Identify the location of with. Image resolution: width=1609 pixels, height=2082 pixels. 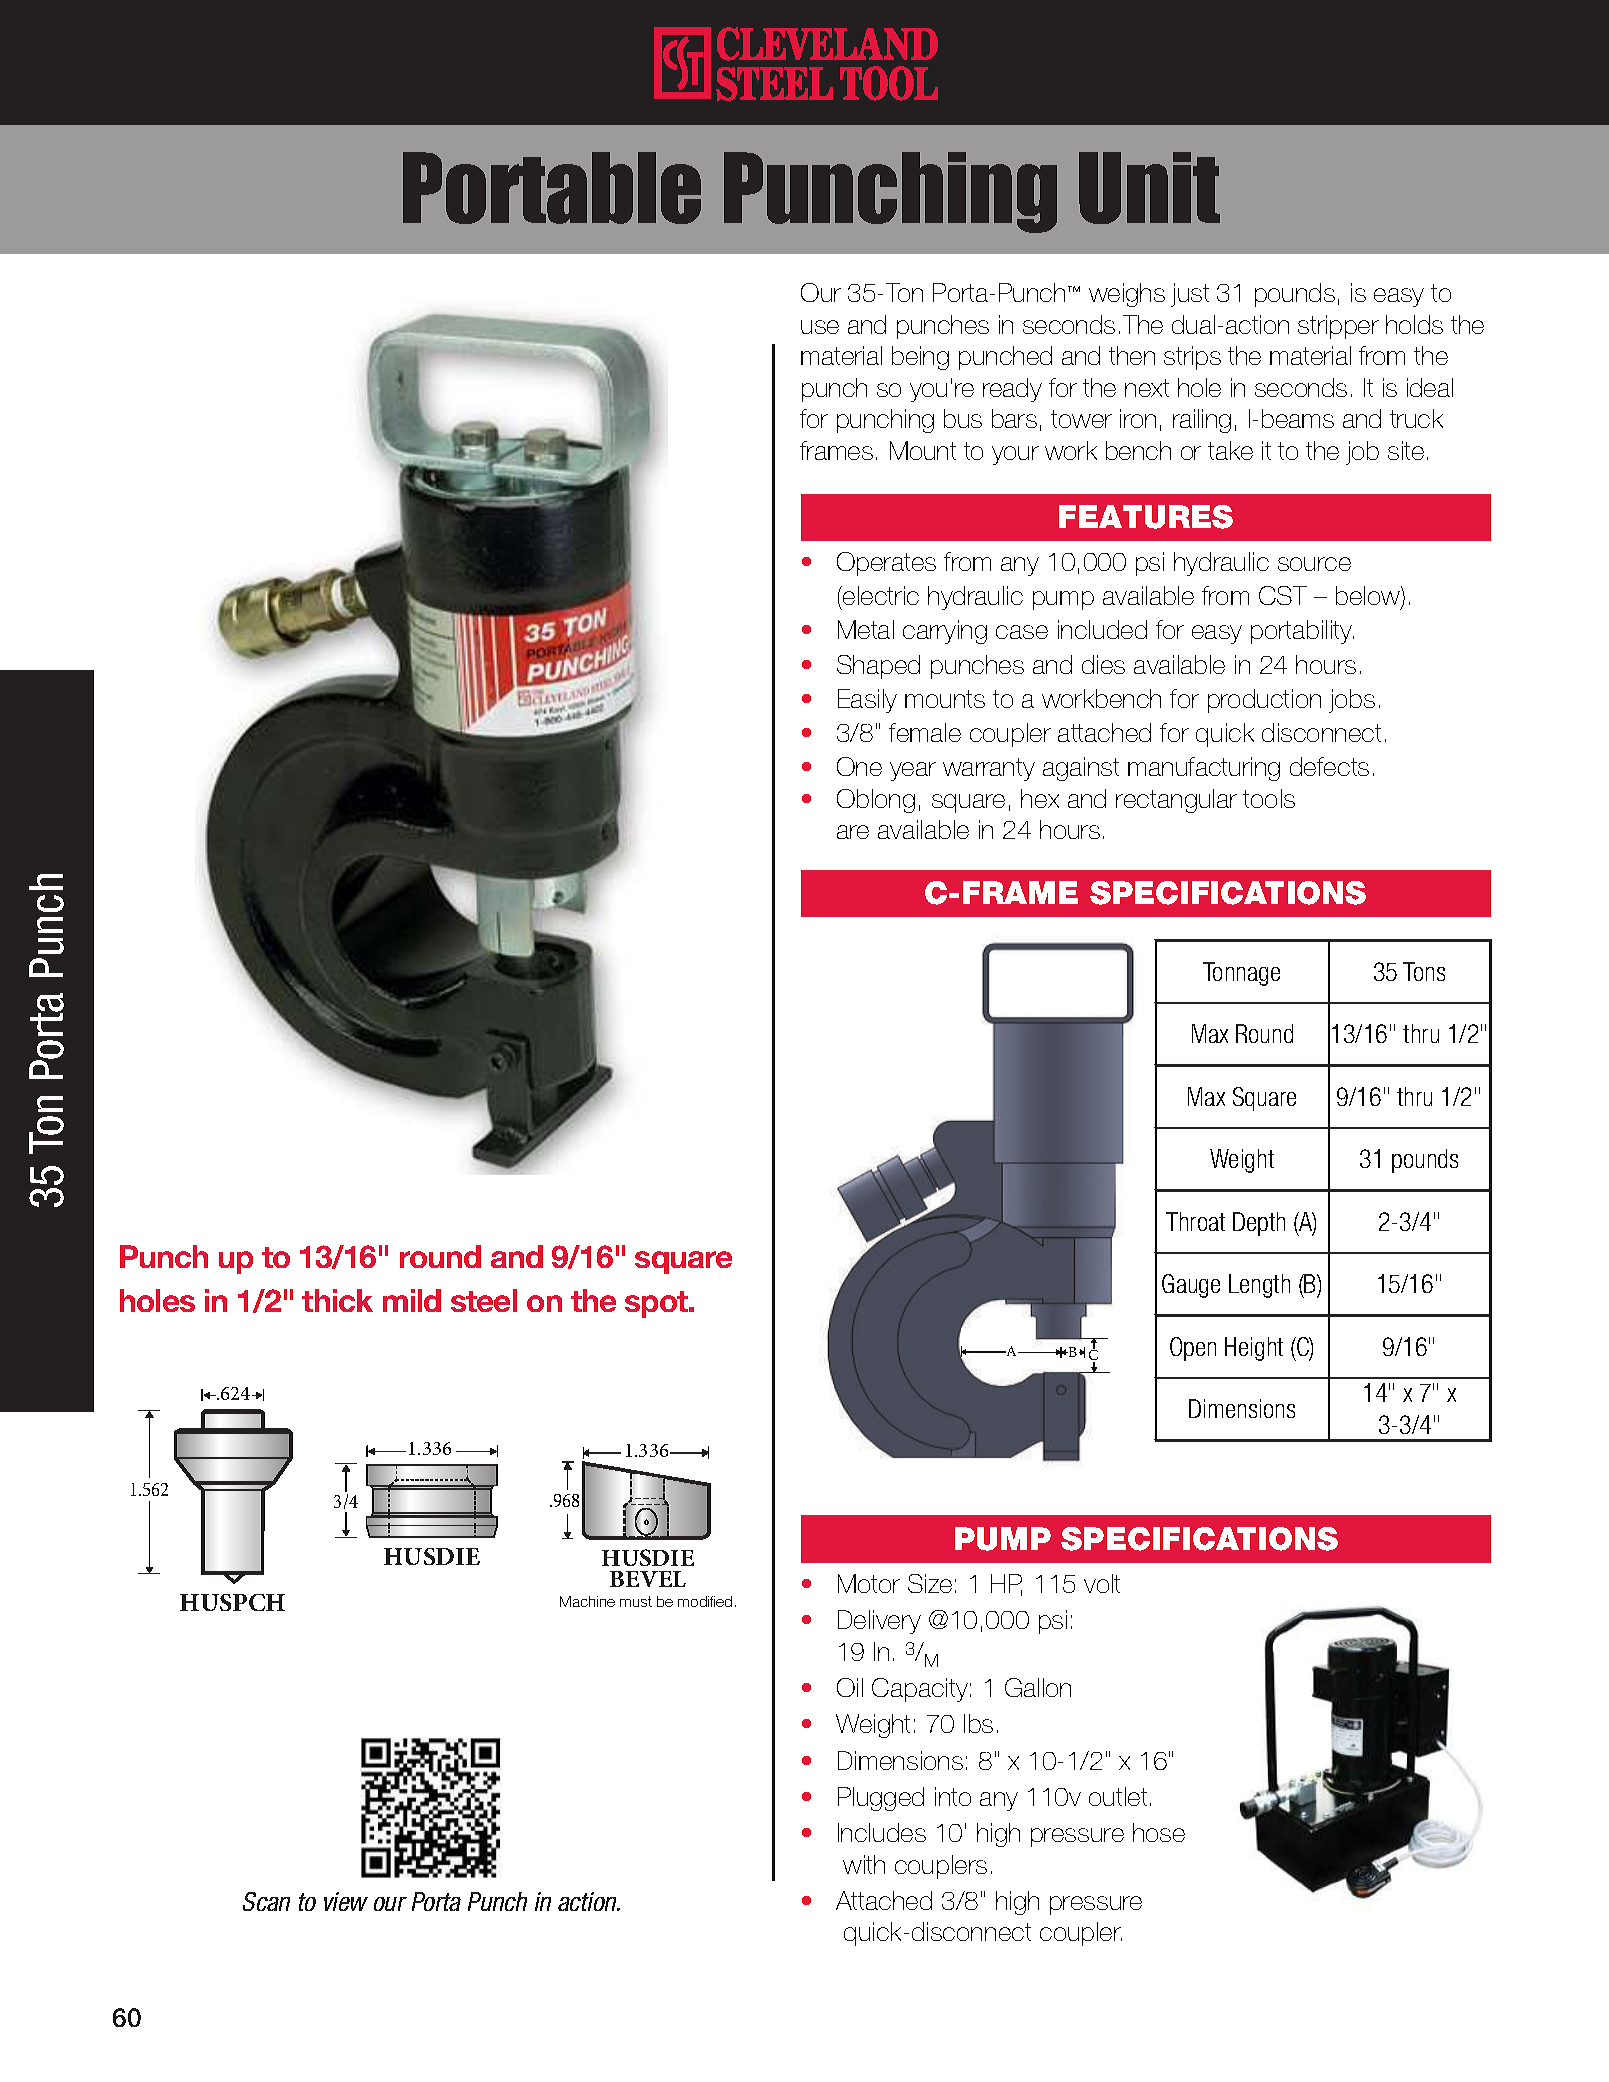
(864, 1864).
